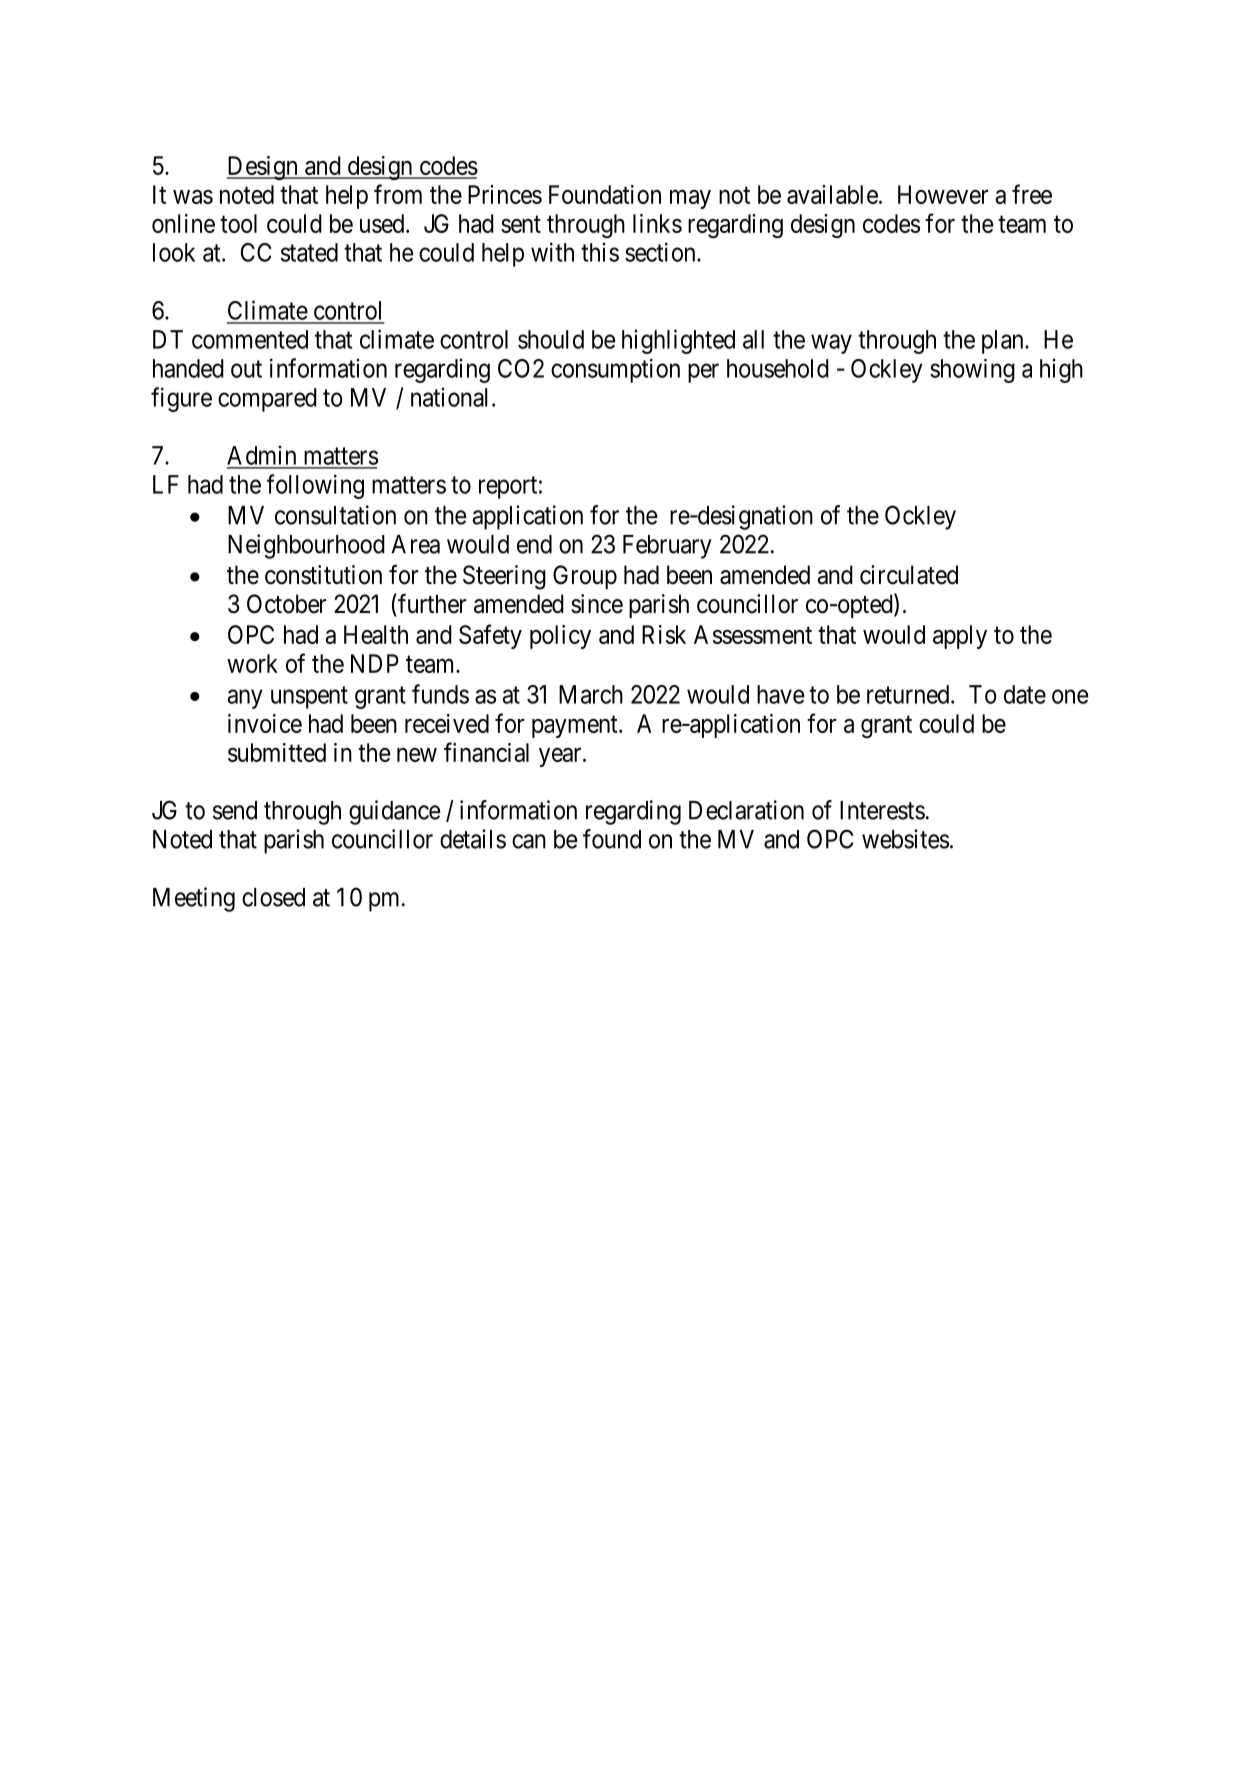 The height and width of the image is (1768, 1250). Describe the element at coordinates (267, 400) in the image. I see `compared` at that location.
